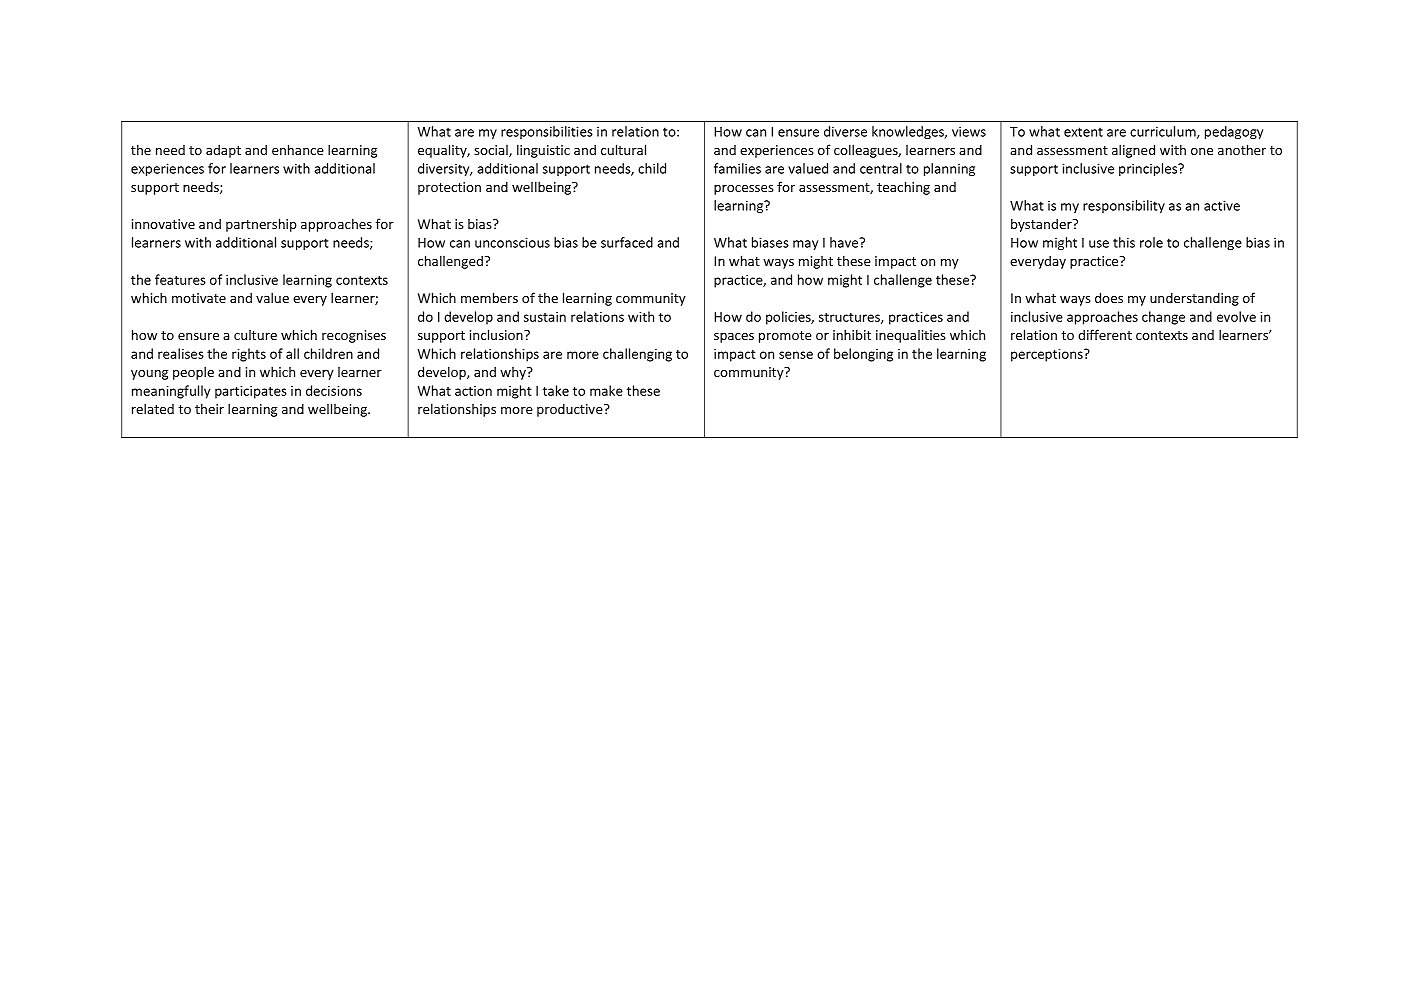 The image size is (1419, 1003). Describe the element at coordinates (251, 392) in the screenshot. I see `participates` at that location.
